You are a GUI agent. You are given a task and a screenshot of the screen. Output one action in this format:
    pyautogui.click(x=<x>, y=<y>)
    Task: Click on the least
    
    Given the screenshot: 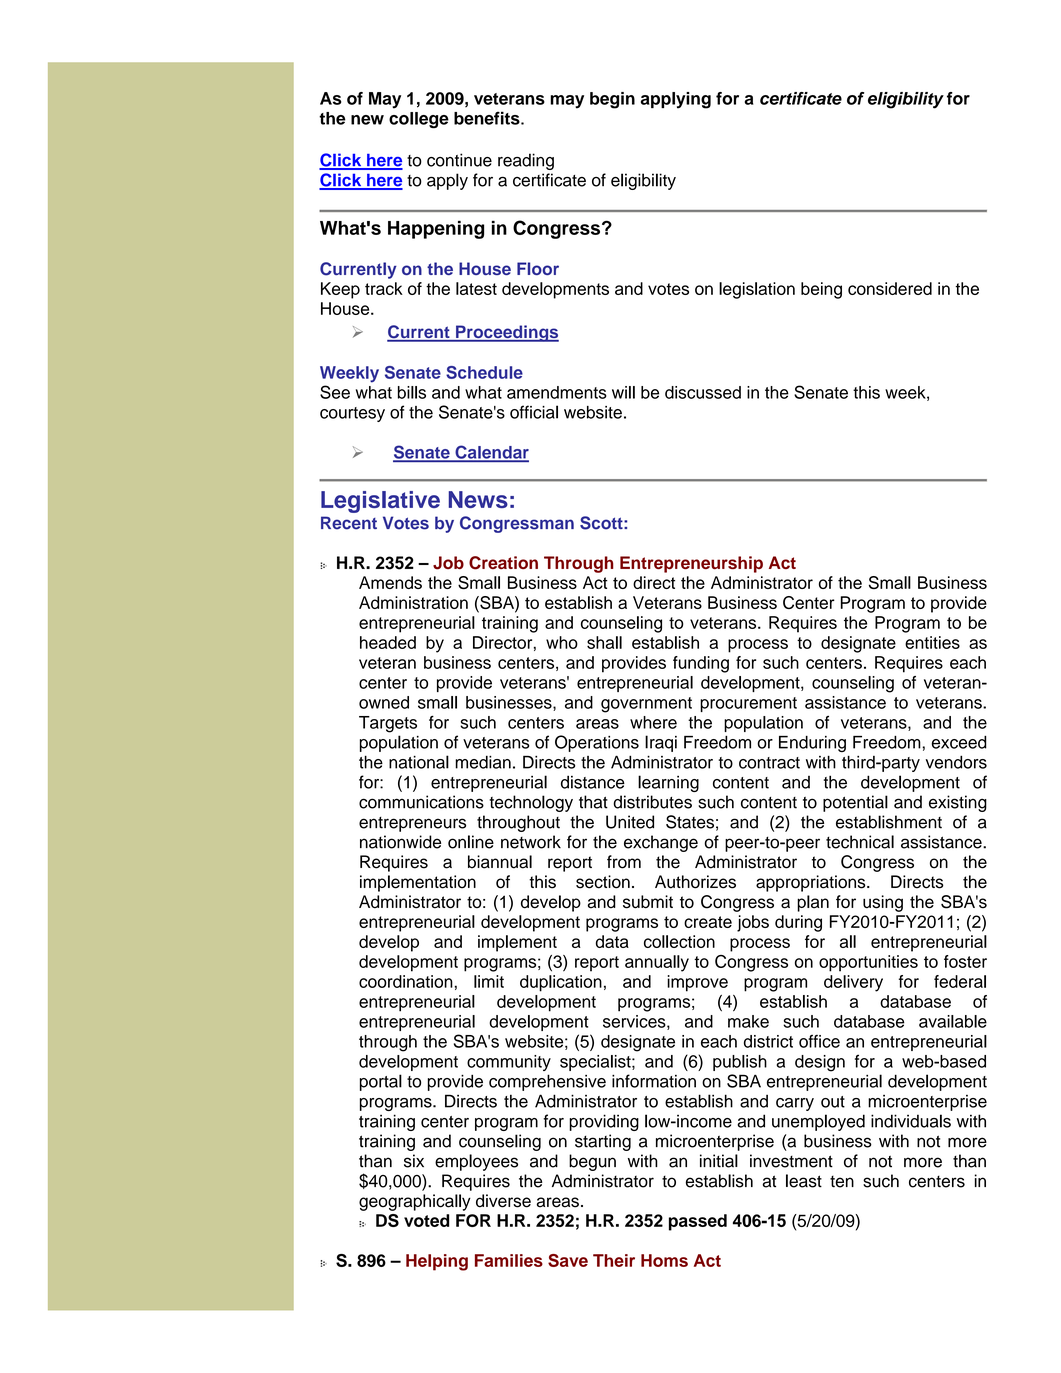 What is the action you would take?
    pyautogui.click(x=804, y=1181)
